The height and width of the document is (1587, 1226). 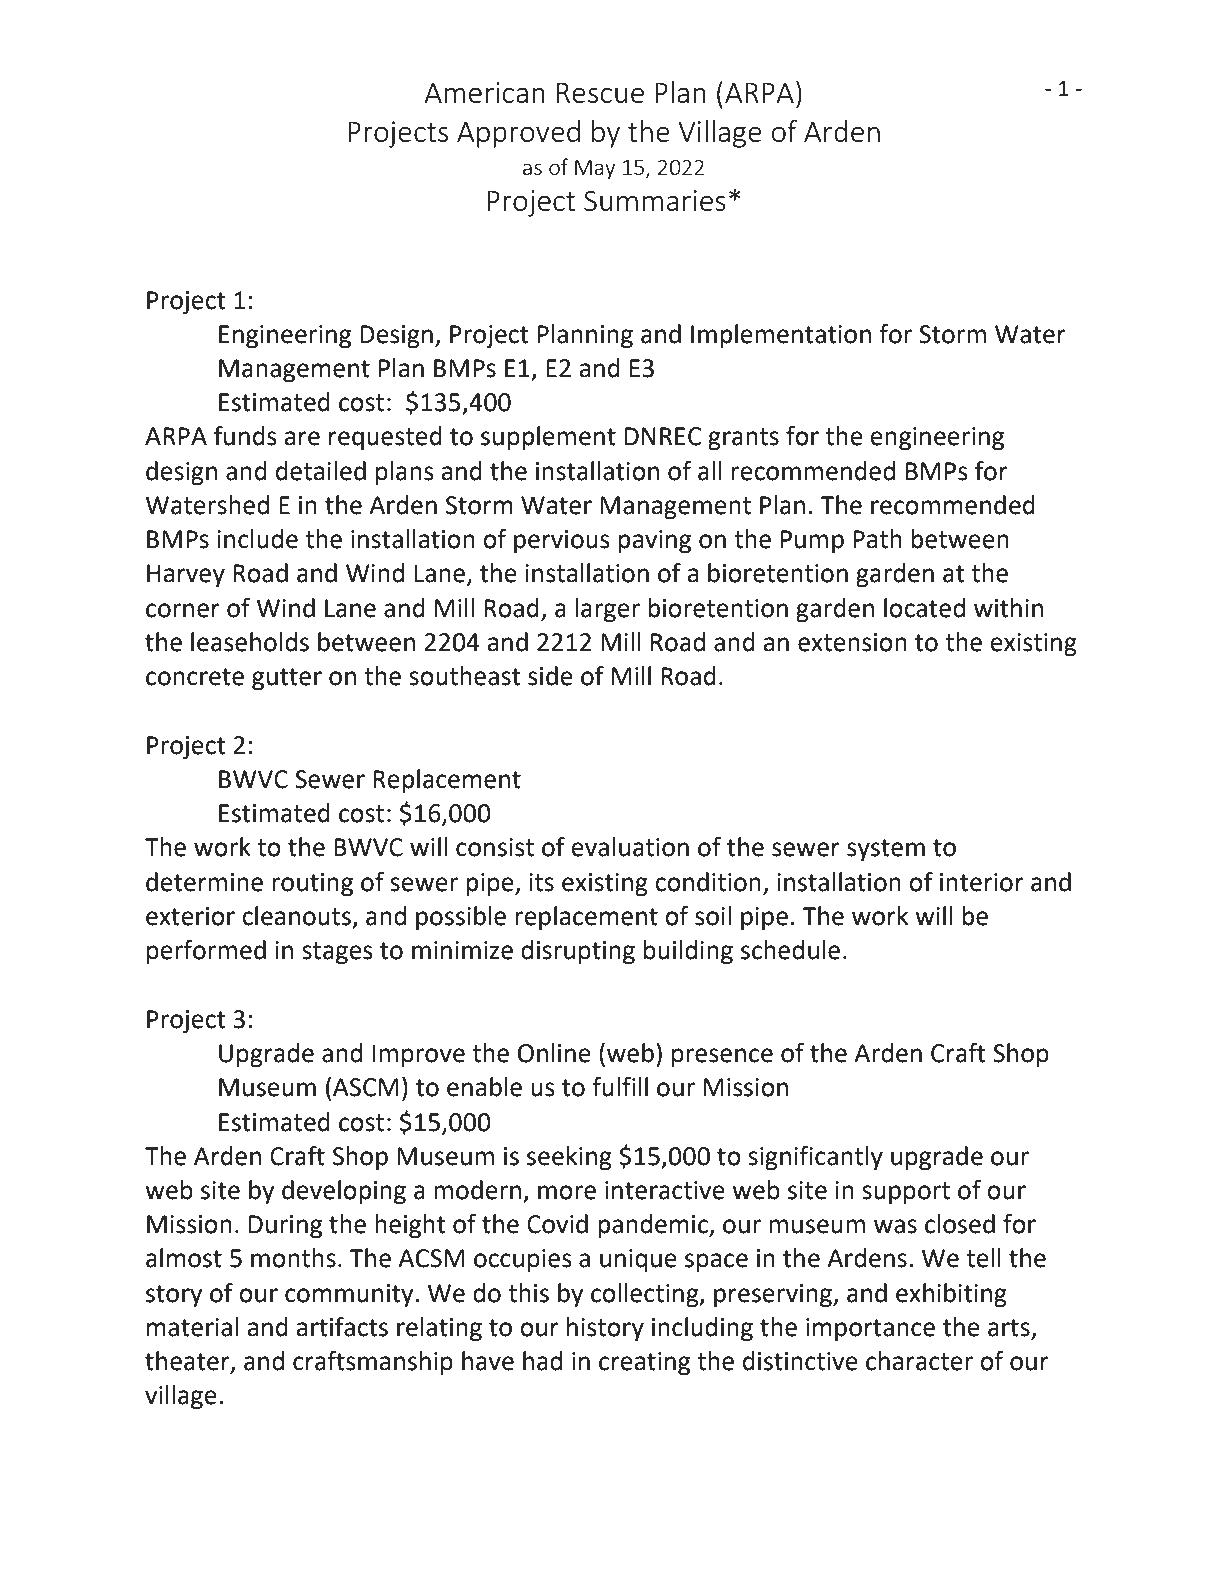 What do you see at coordinates (484, 92) in the document?
I see `American` at bounding box center [484, 92].
